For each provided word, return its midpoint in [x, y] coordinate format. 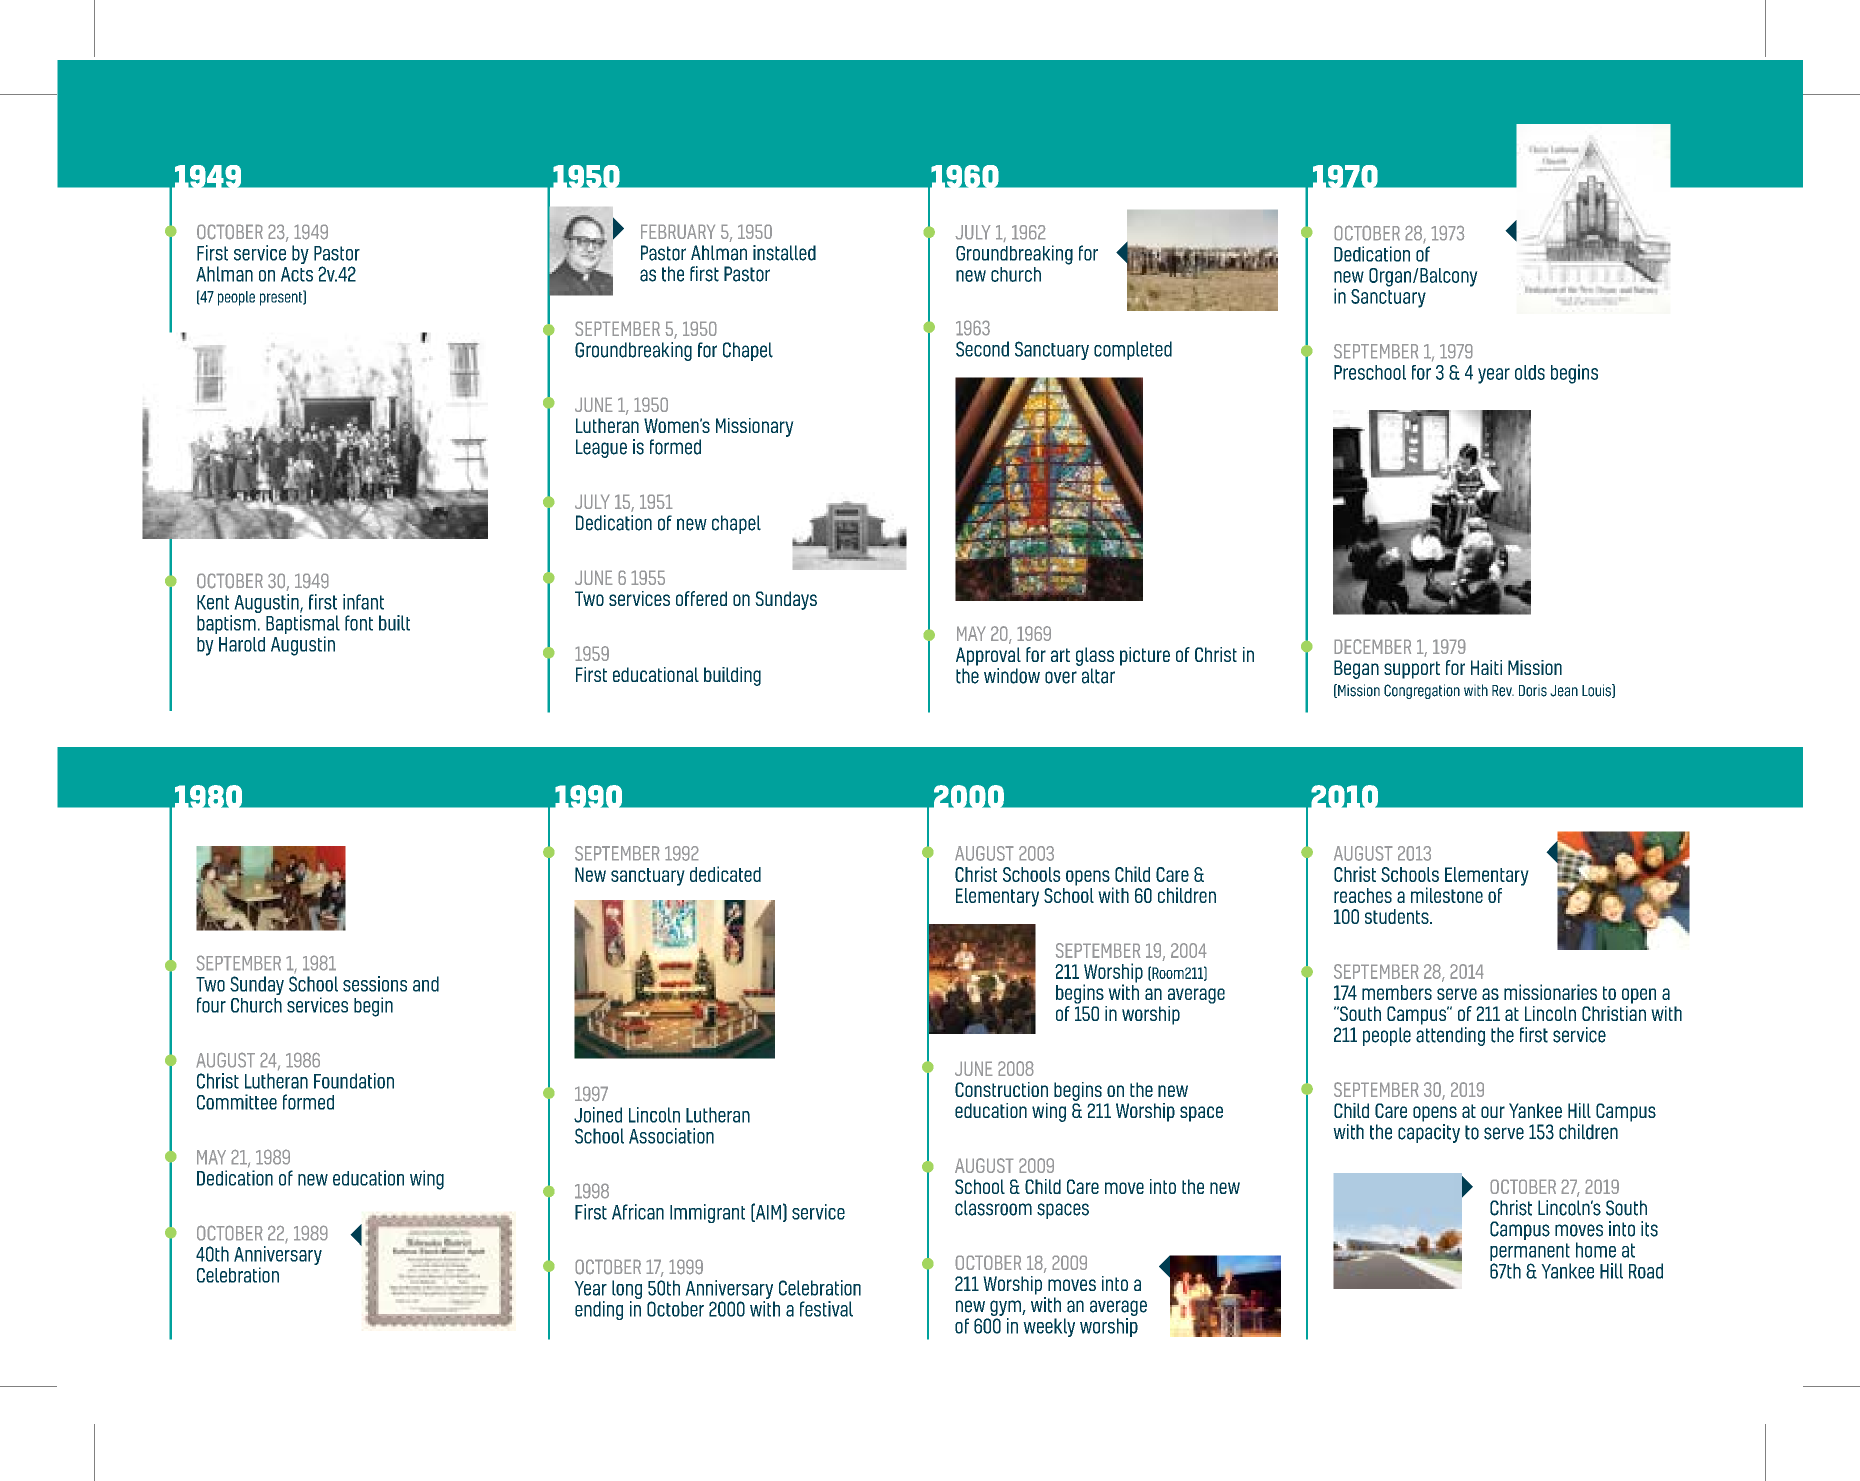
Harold [242, 644]
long [627, 1291]
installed [784, 253]
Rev [1503, 691]
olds [1530, 372]
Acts [297, 274]
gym [1006, 1308]
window [1012, 676]
